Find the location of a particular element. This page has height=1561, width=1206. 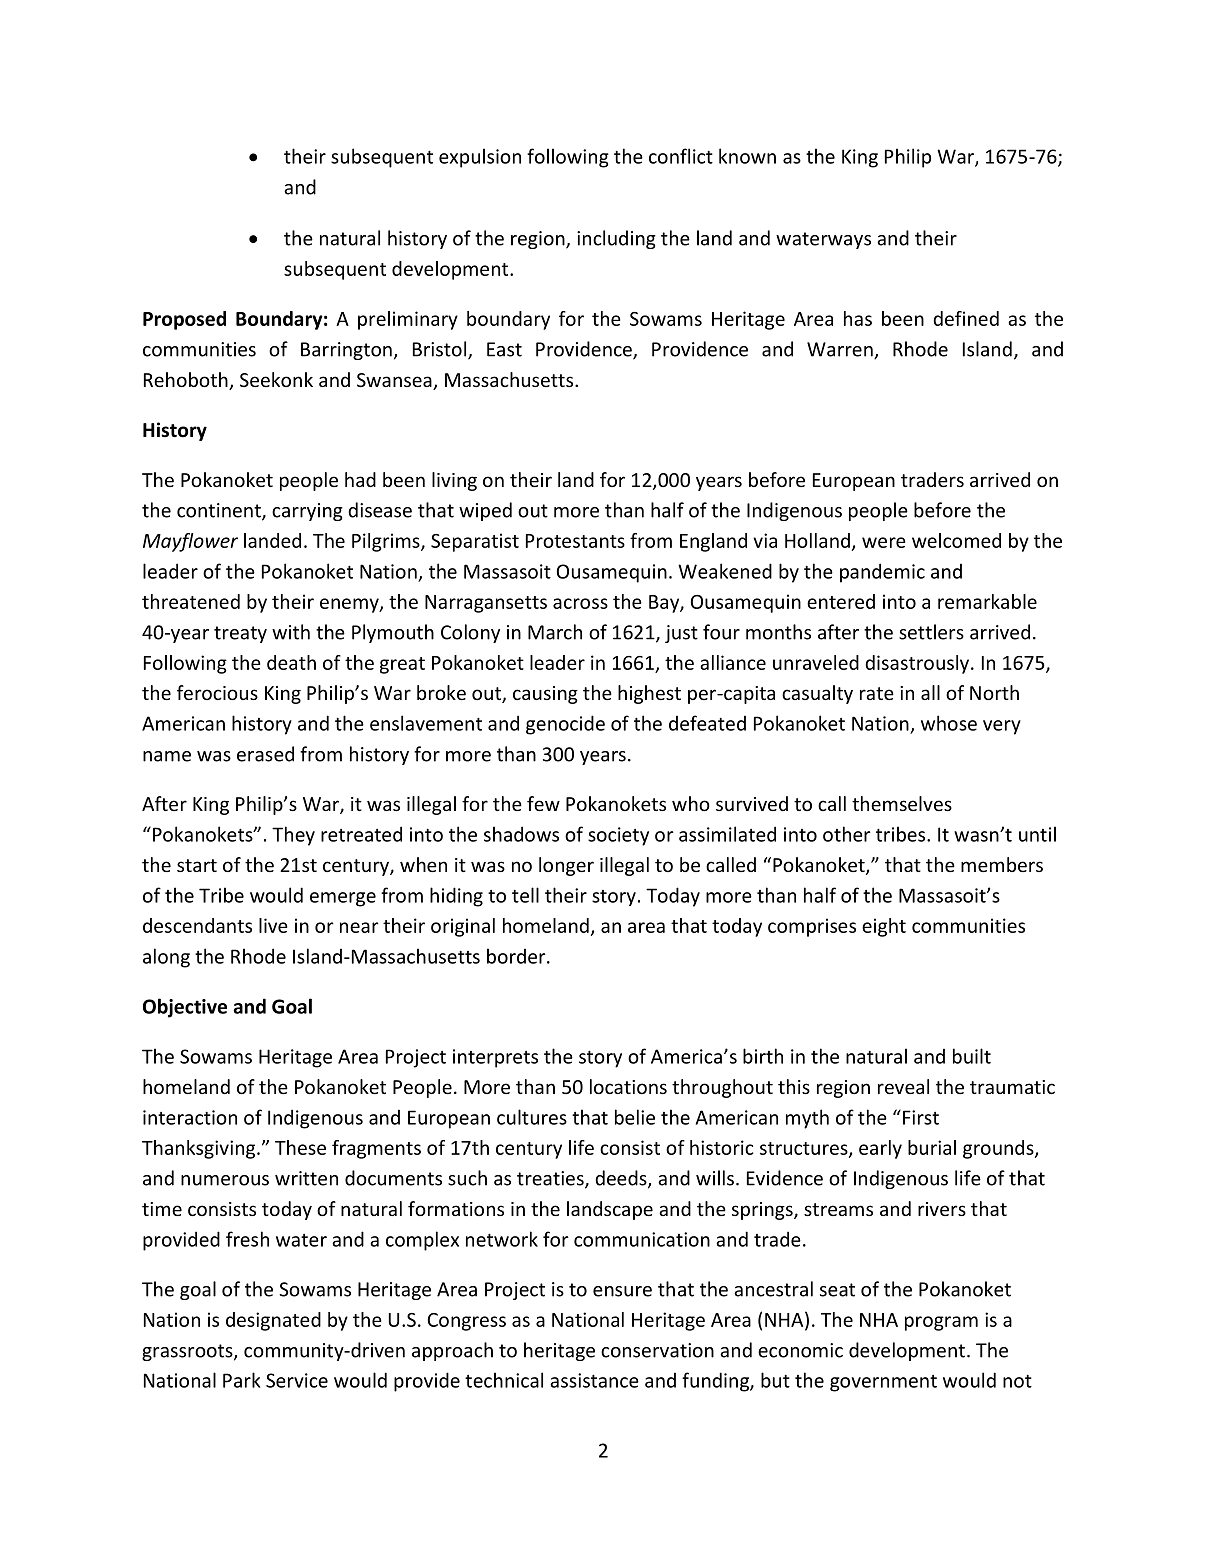

erased is located at coordinates (265, 754).
